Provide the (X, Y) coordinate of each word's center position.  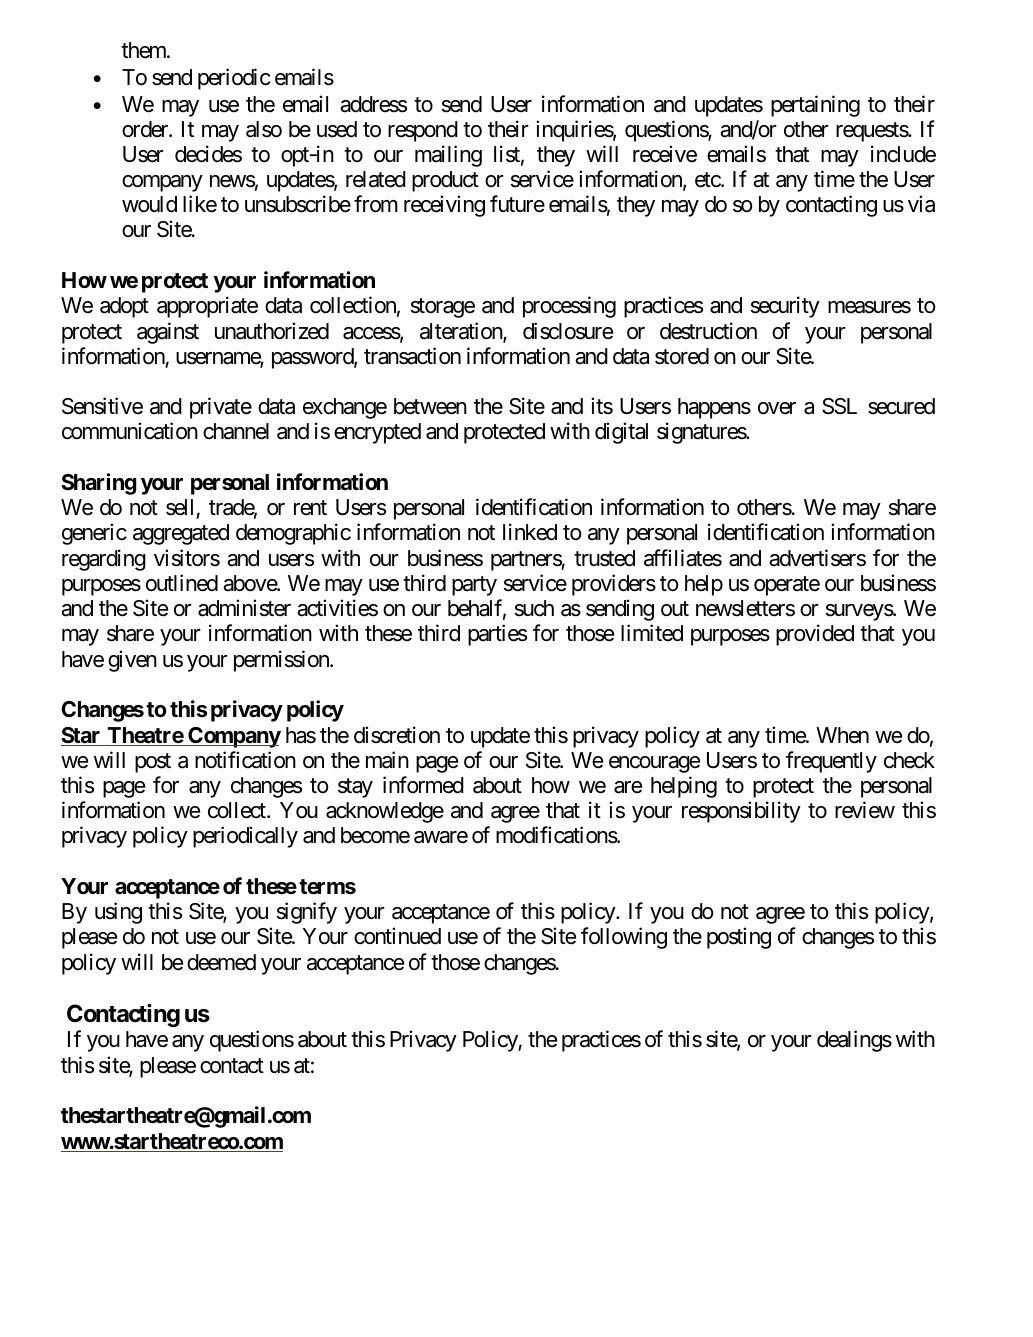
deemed (221, 962)
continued (397, 936)
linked (530, 532)
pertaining (815, 106)
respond (423, 131)
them (144, 50)
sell (179, 507)
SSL (839, 406)
